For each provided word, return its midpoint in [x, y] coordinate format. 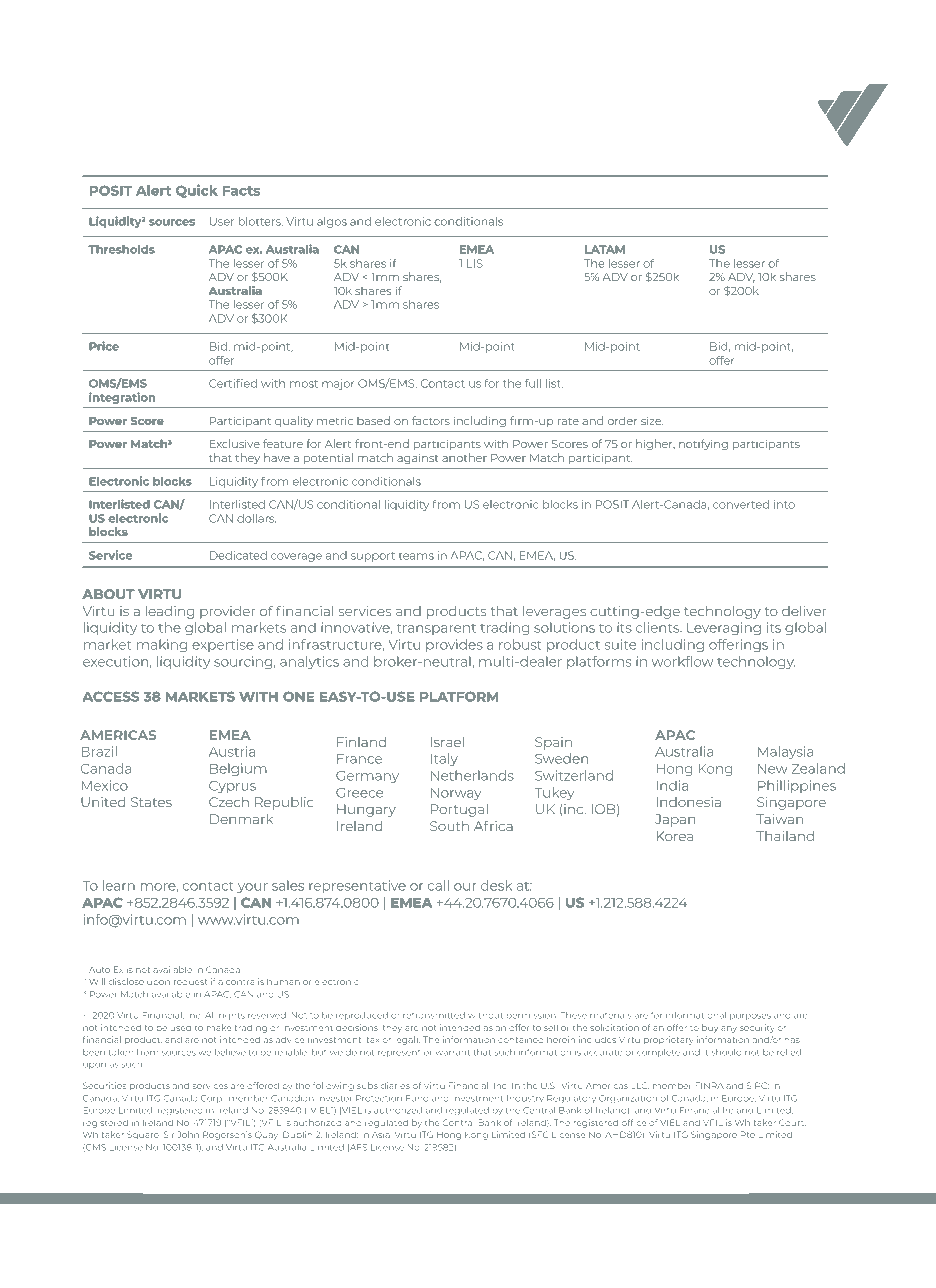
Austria [232, 751]
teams [416, 556]
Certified [233, 383]
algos [332, 222]
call [438, 885]
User [222, 221]
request [190, 982]
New [773, 769]
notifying [703, 445]
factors [431, 420]
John [188, 1134]
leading [170, 612]
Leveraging [724, 628]
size [652, 420]
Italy [444, 759]
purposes [750, 1017]
